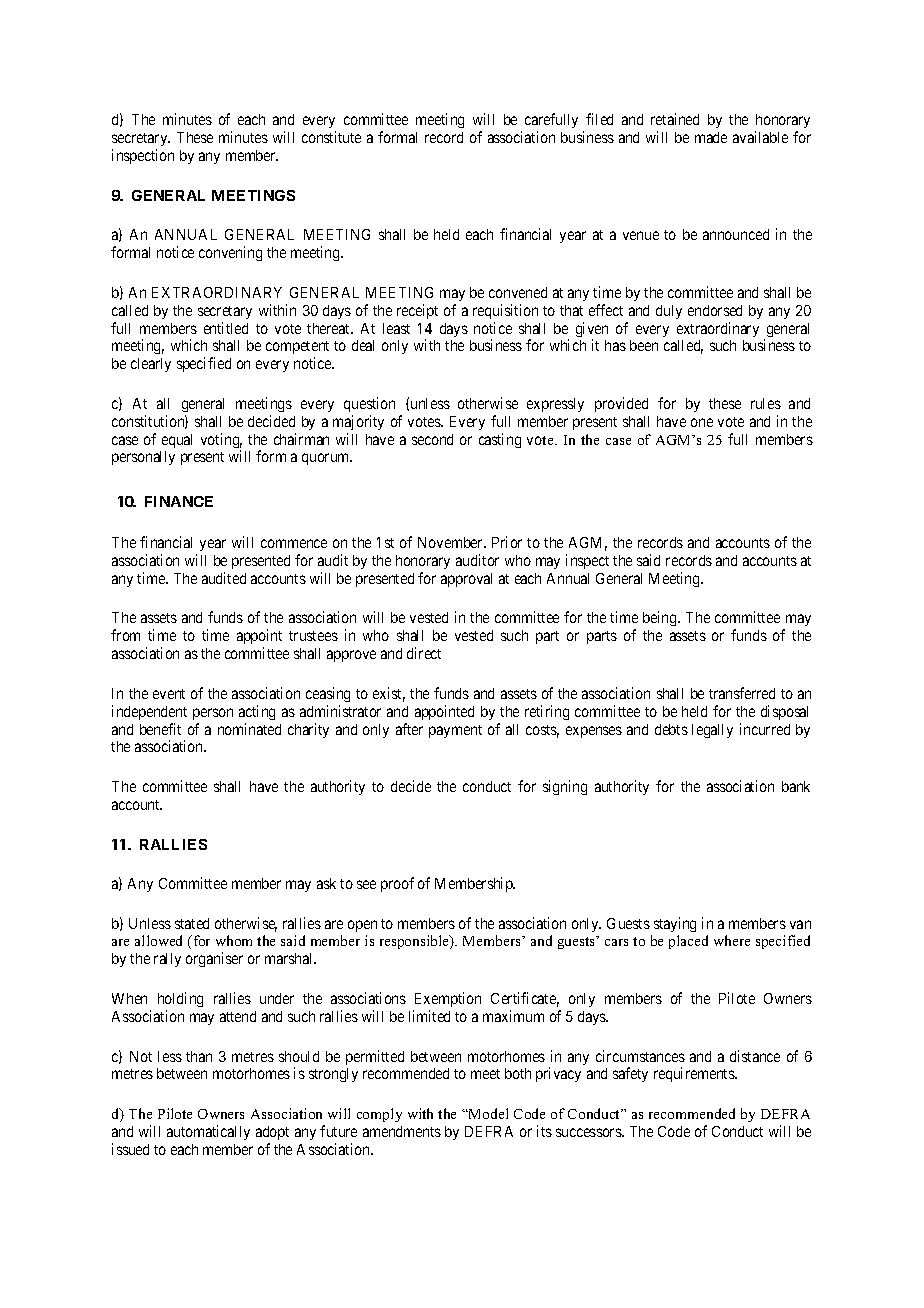 This screenshot has height=1308, width=924. Describe the element at coordinates (599, 119) in the screenshot. I see `filed` at that location.
